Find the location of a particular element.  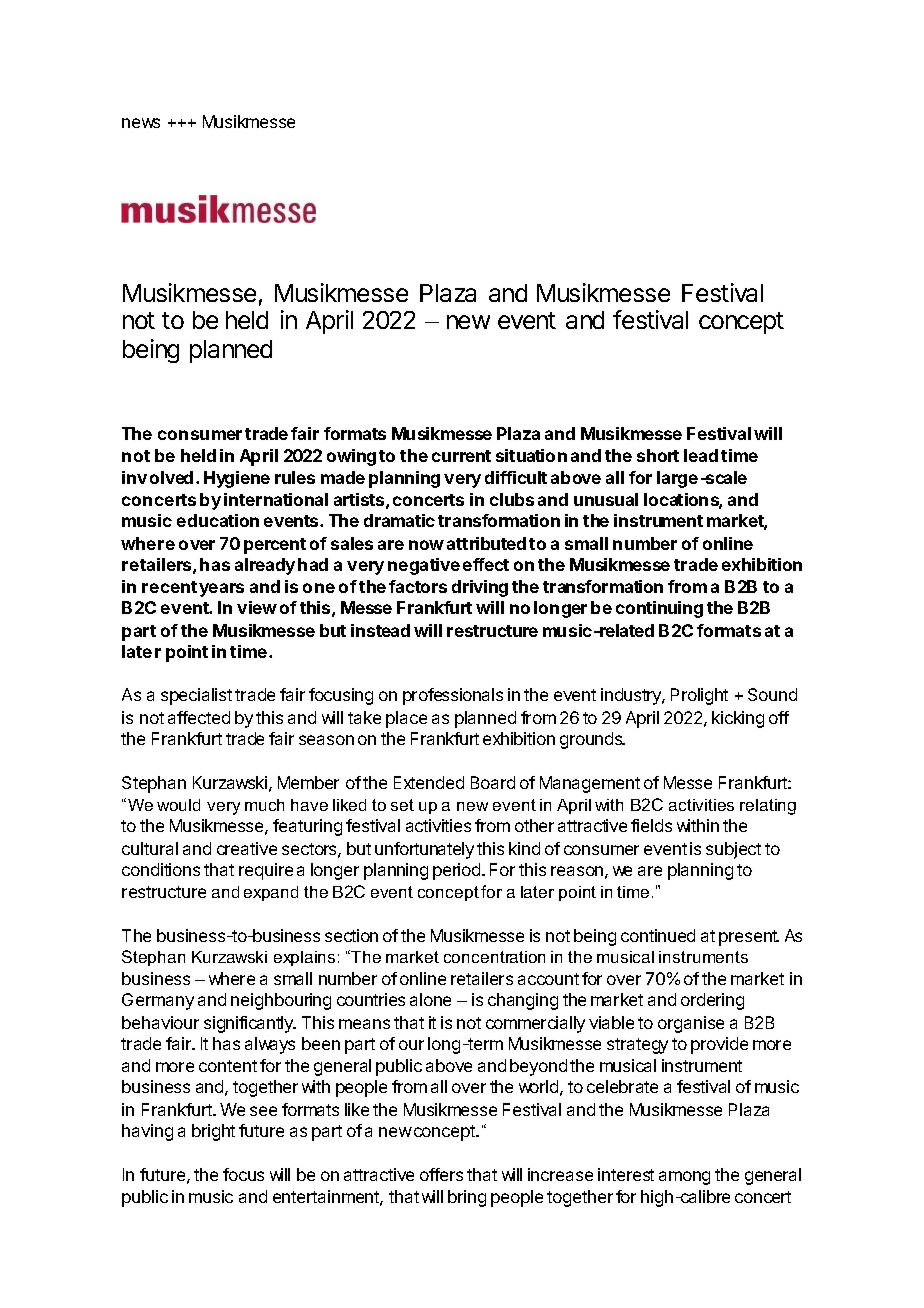

news is located at coordinates (141, 123).
